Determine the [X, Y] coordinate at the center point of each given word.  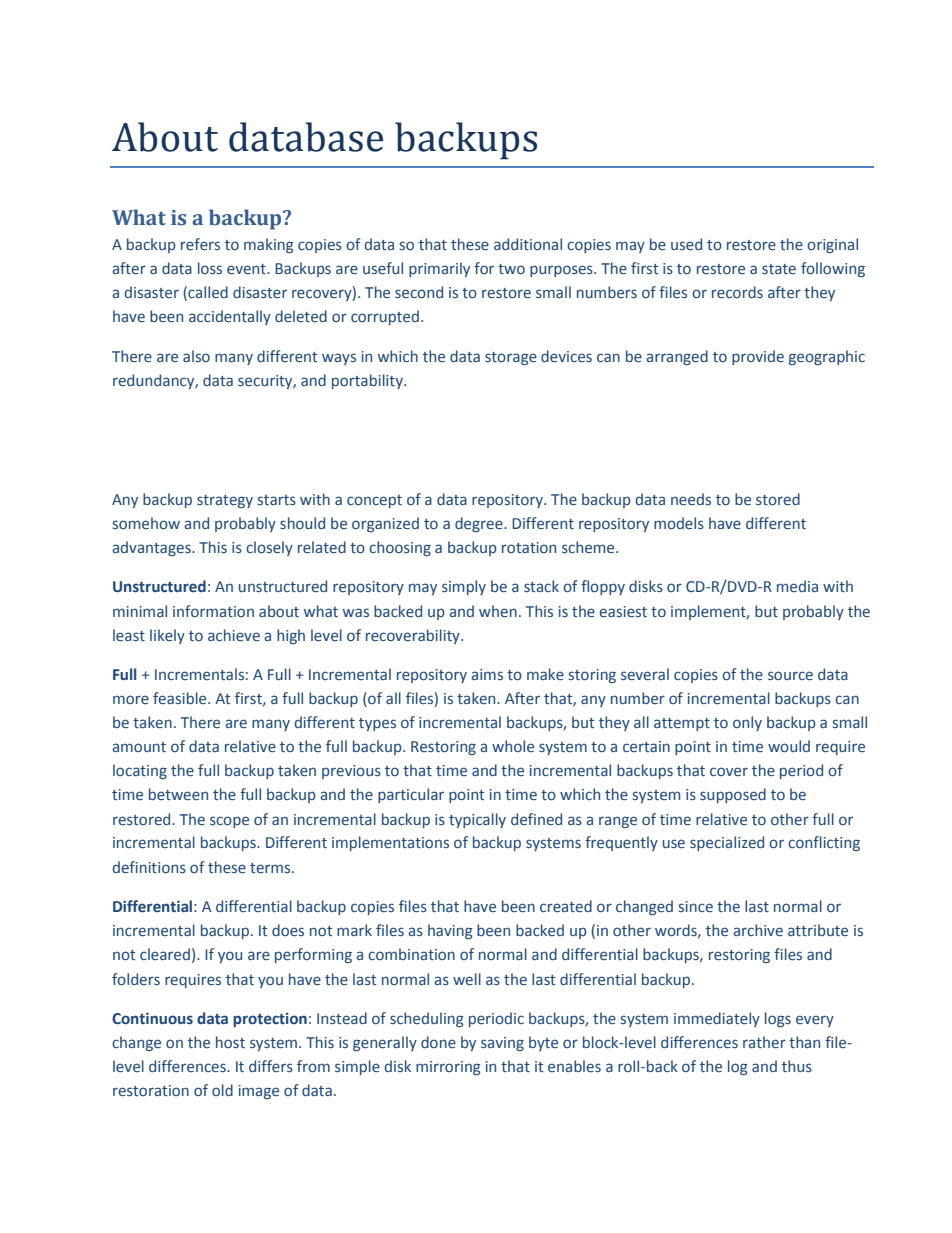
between [178, 794]
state [779, 269]
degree [480, 524]
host [230, 1042]
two [511, 269]
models [679, 523]
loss [210, 268]
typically [477, 820]
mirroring [448, 1068]
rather [764, 1042]
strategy [225, 501]
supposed [733, 795]
